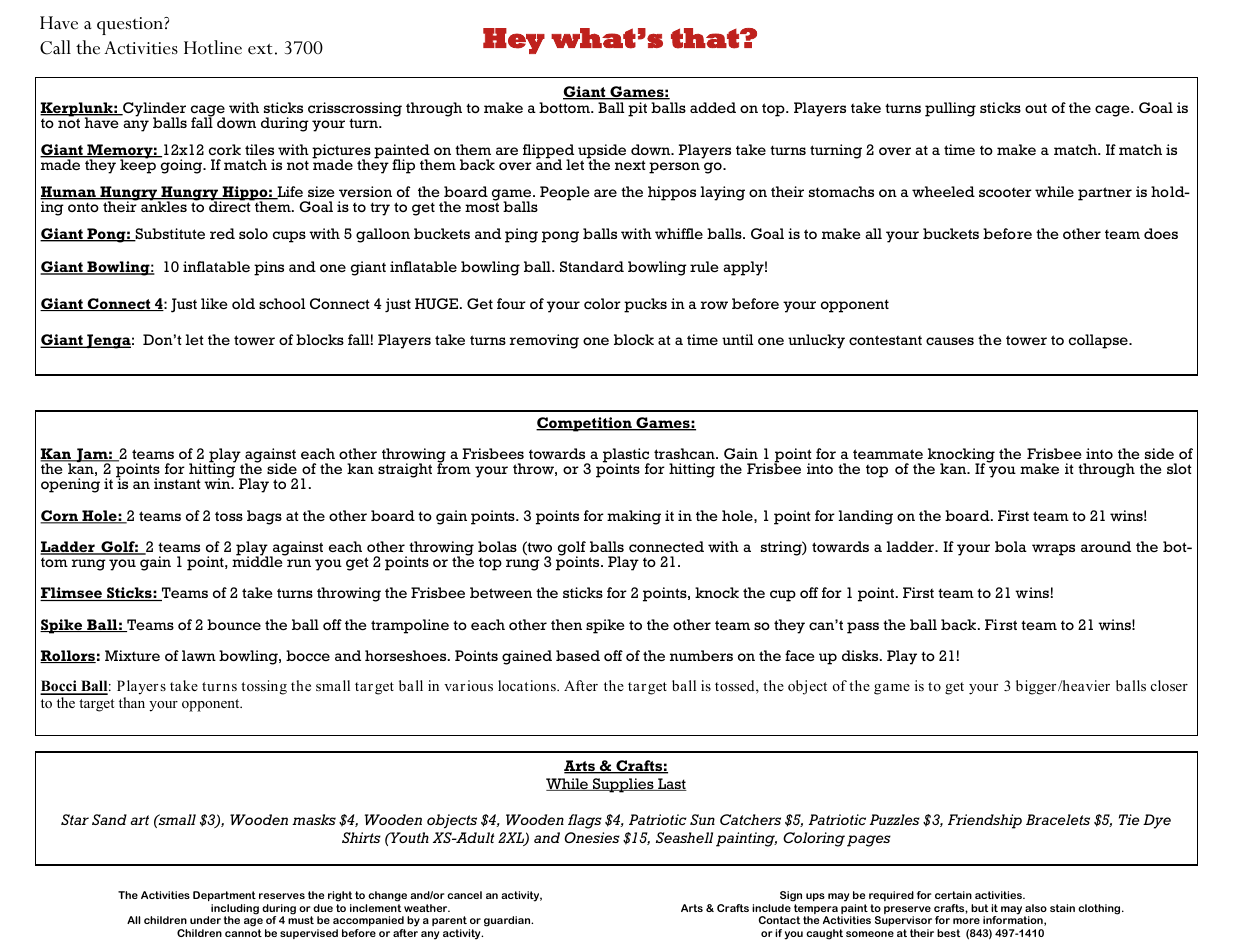  I want to click on slot, so click(1179, 468).
